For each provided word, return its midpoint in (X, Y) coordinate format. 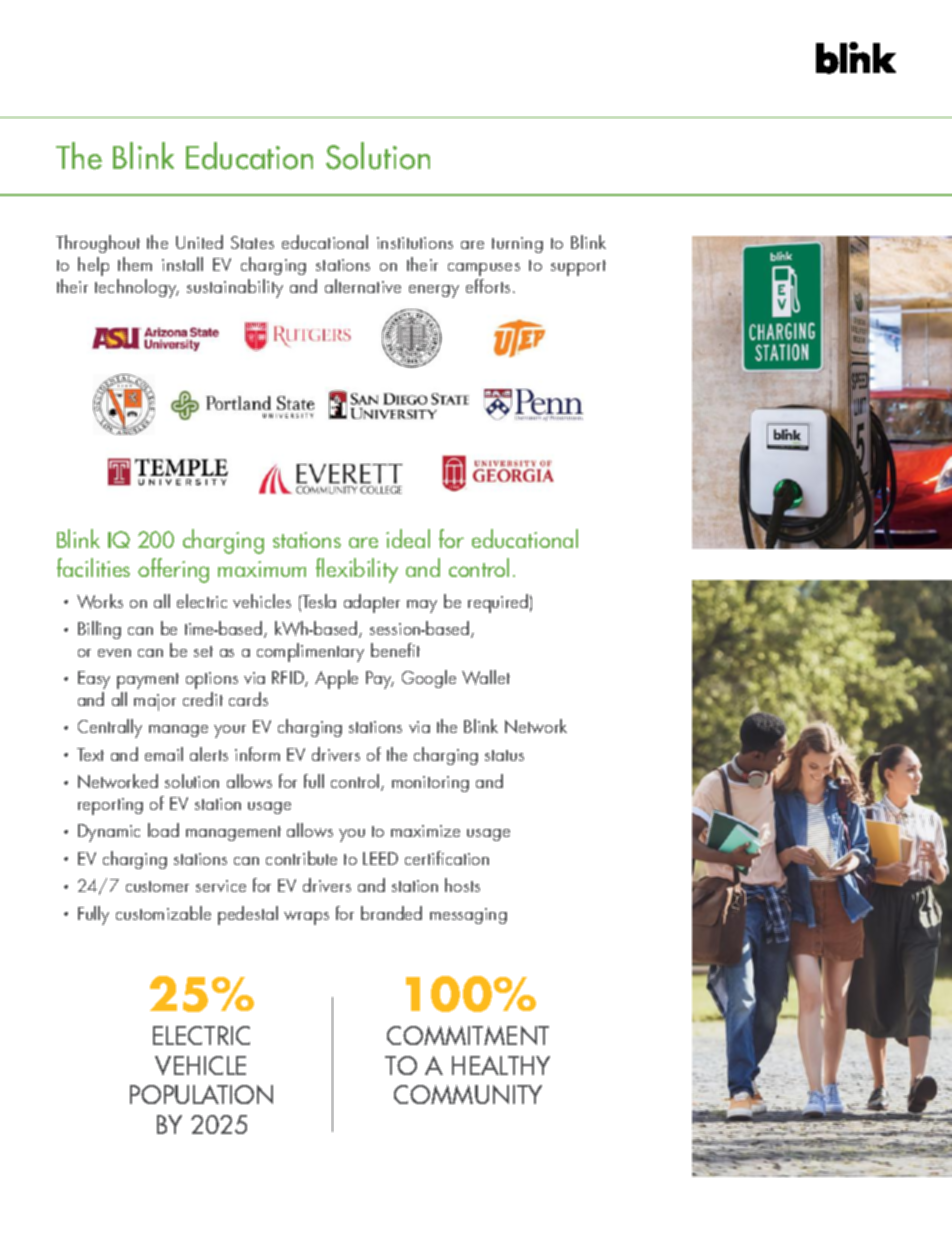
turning (517, 245)
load (163, 830)
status (504, 755)
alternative (363, 286)
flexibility (357, 570)
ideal (408, 538)
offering (173, 570)
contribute (301, 858)
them (135, 264)
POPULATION (201, 1094)
